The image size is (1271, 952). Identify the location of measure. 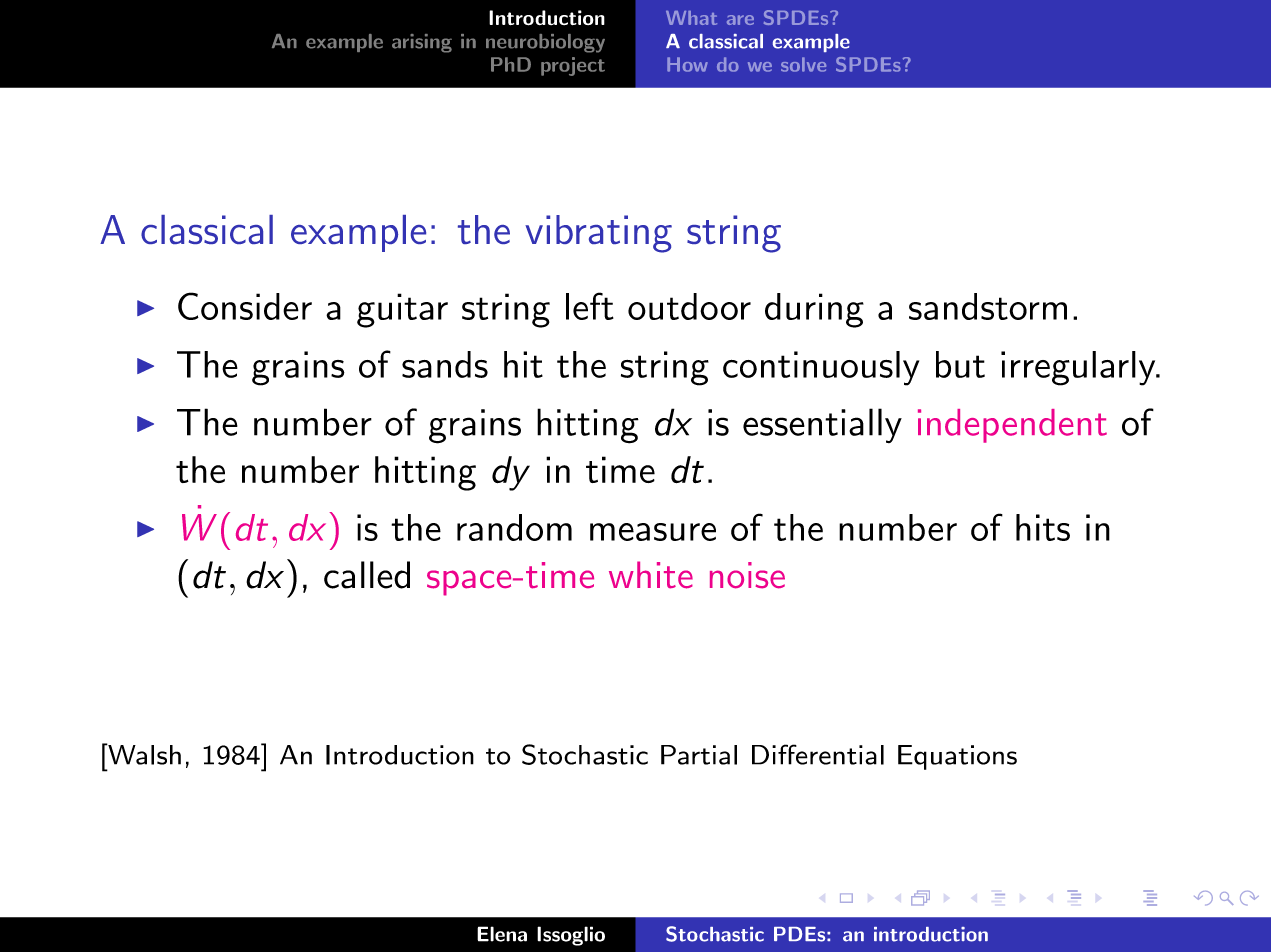
(653, 532).
